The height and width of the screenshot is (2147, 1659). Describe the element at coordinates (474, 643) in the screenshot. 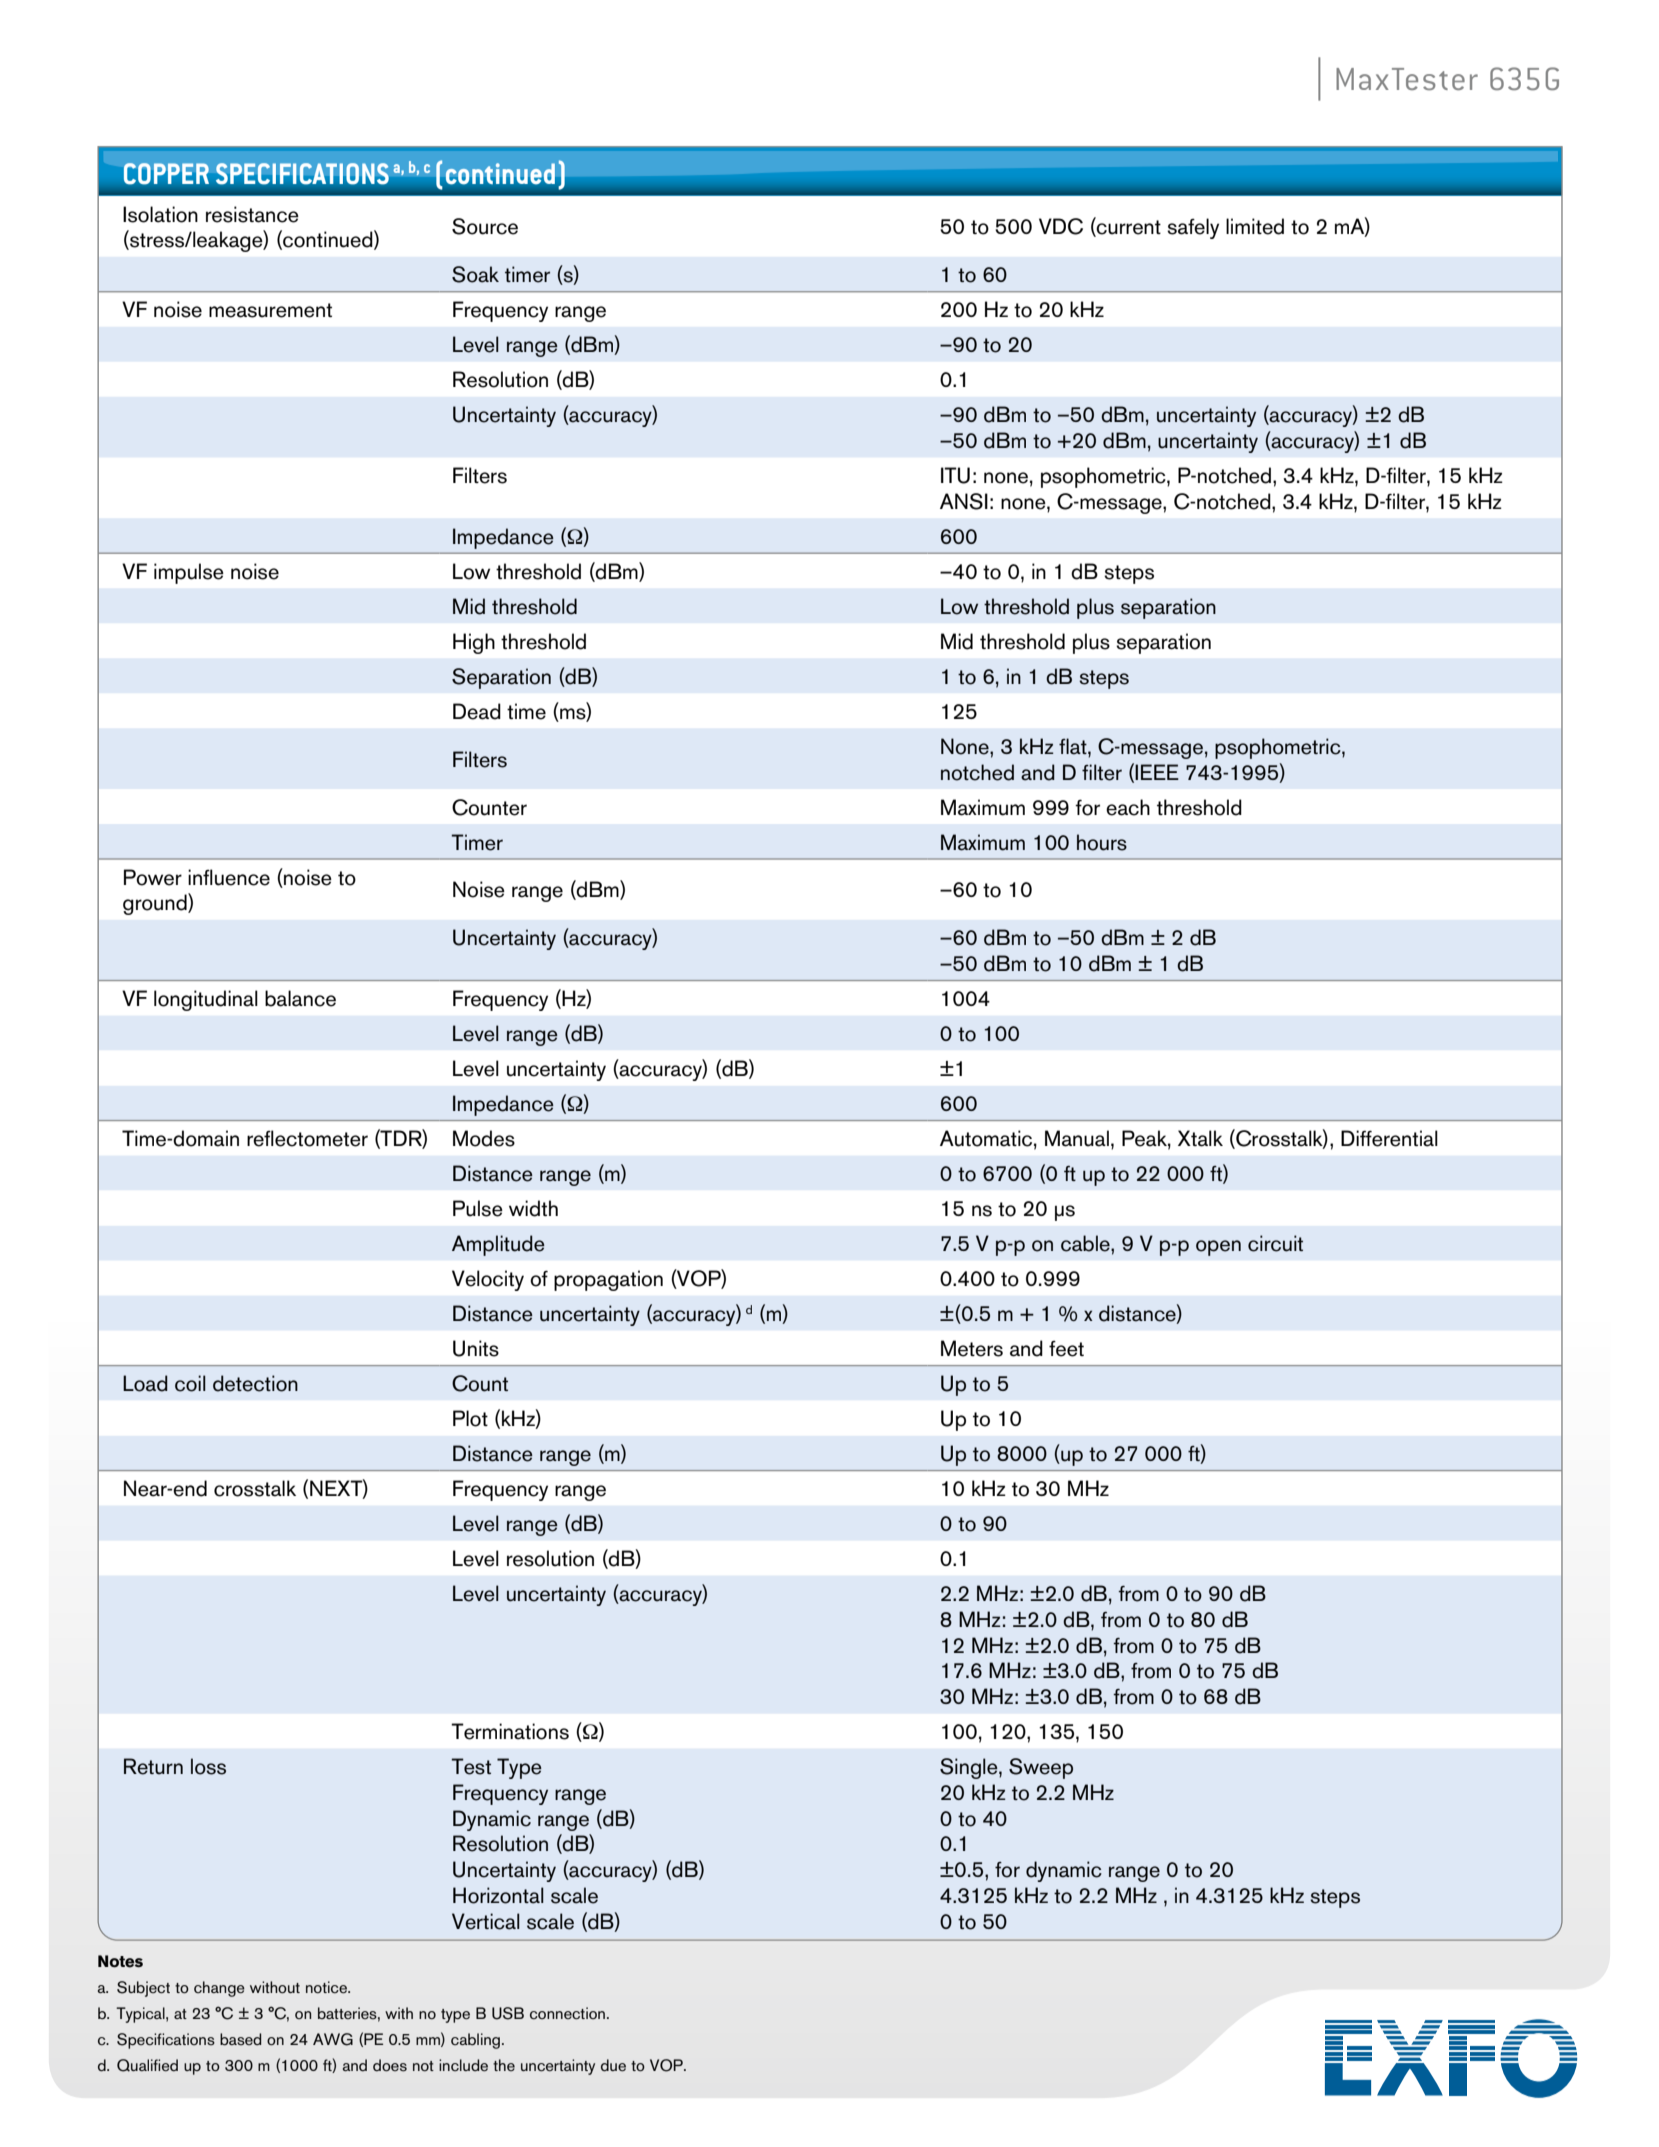

I see `High` at that location.
